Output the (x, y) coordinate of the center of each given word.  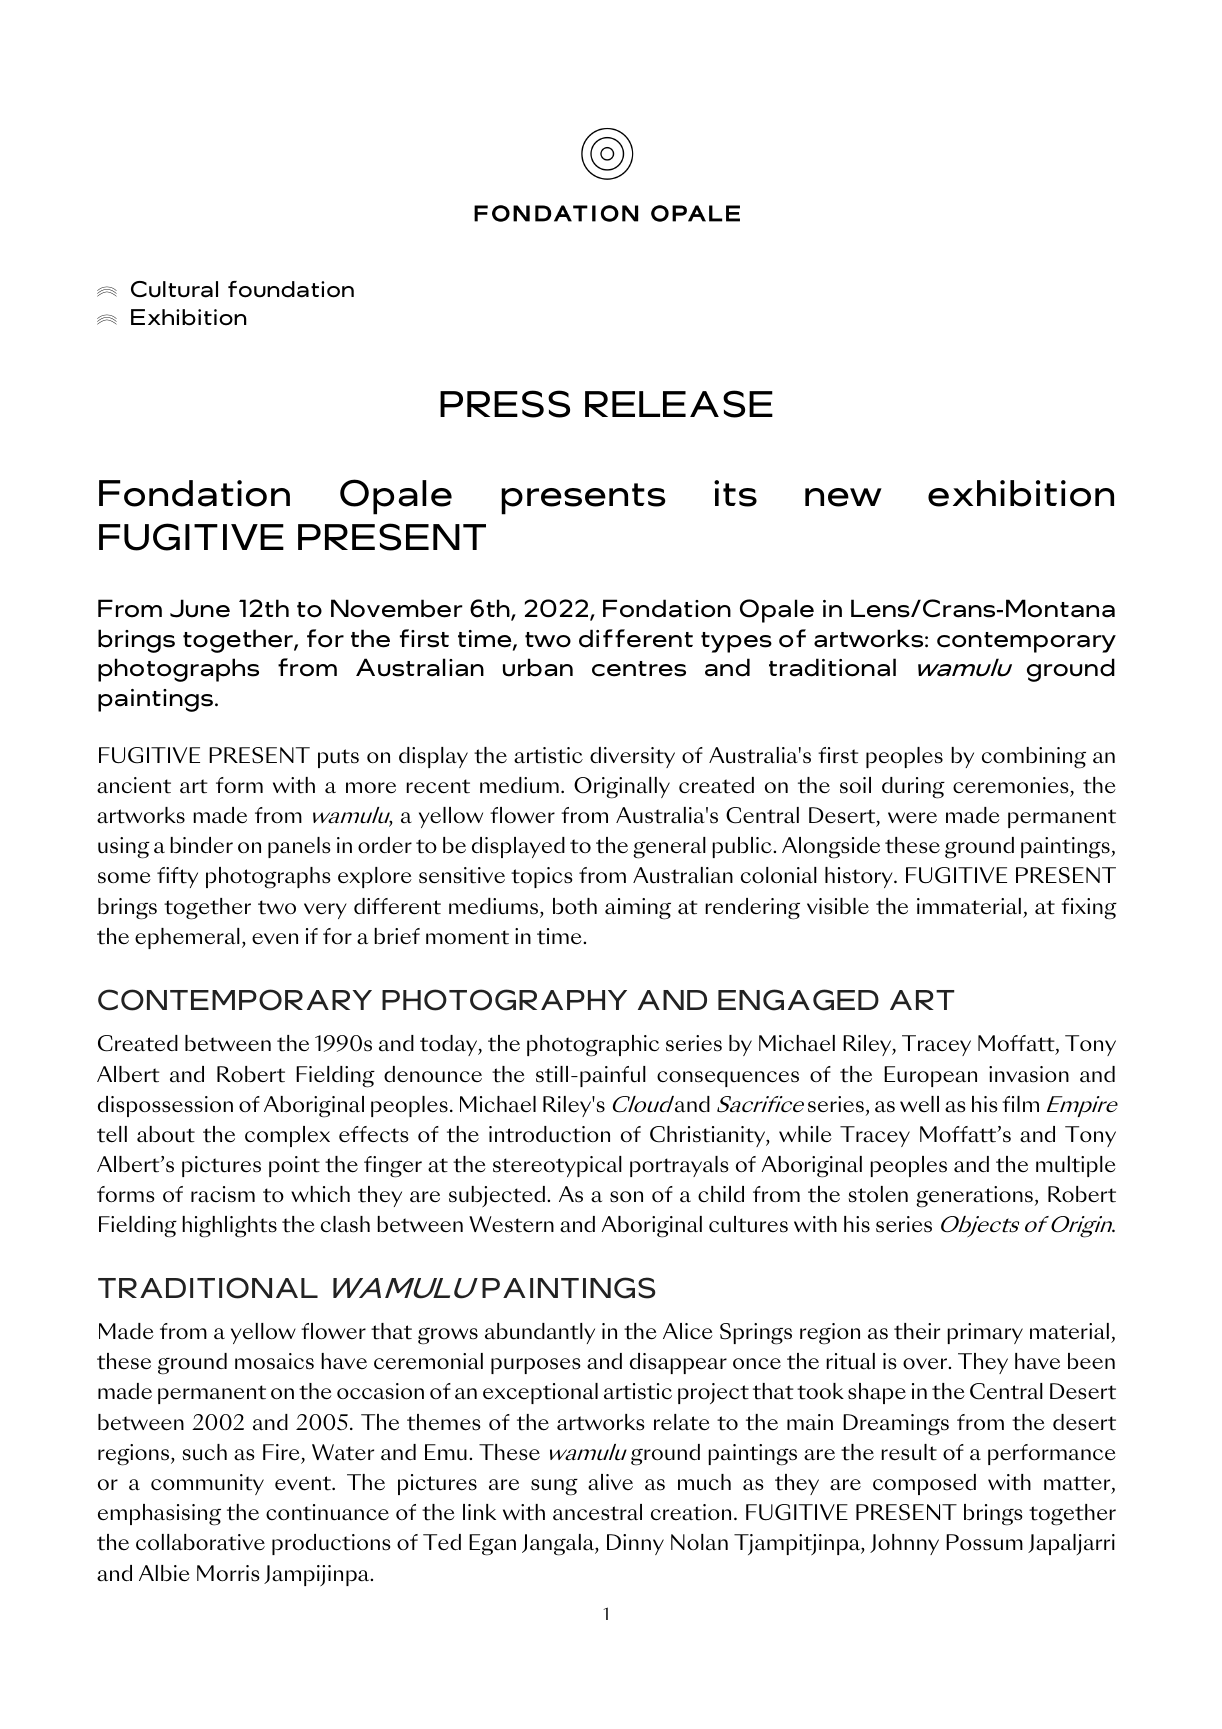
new (843, 497)
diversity (632, 757)
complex (287, 1136)
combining (1034, 758)
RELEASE (679, 404)
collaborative (200, 1542)
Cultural (174, 289)
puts (338, 758)
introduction (549, 1134)
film (1020, 1104)
